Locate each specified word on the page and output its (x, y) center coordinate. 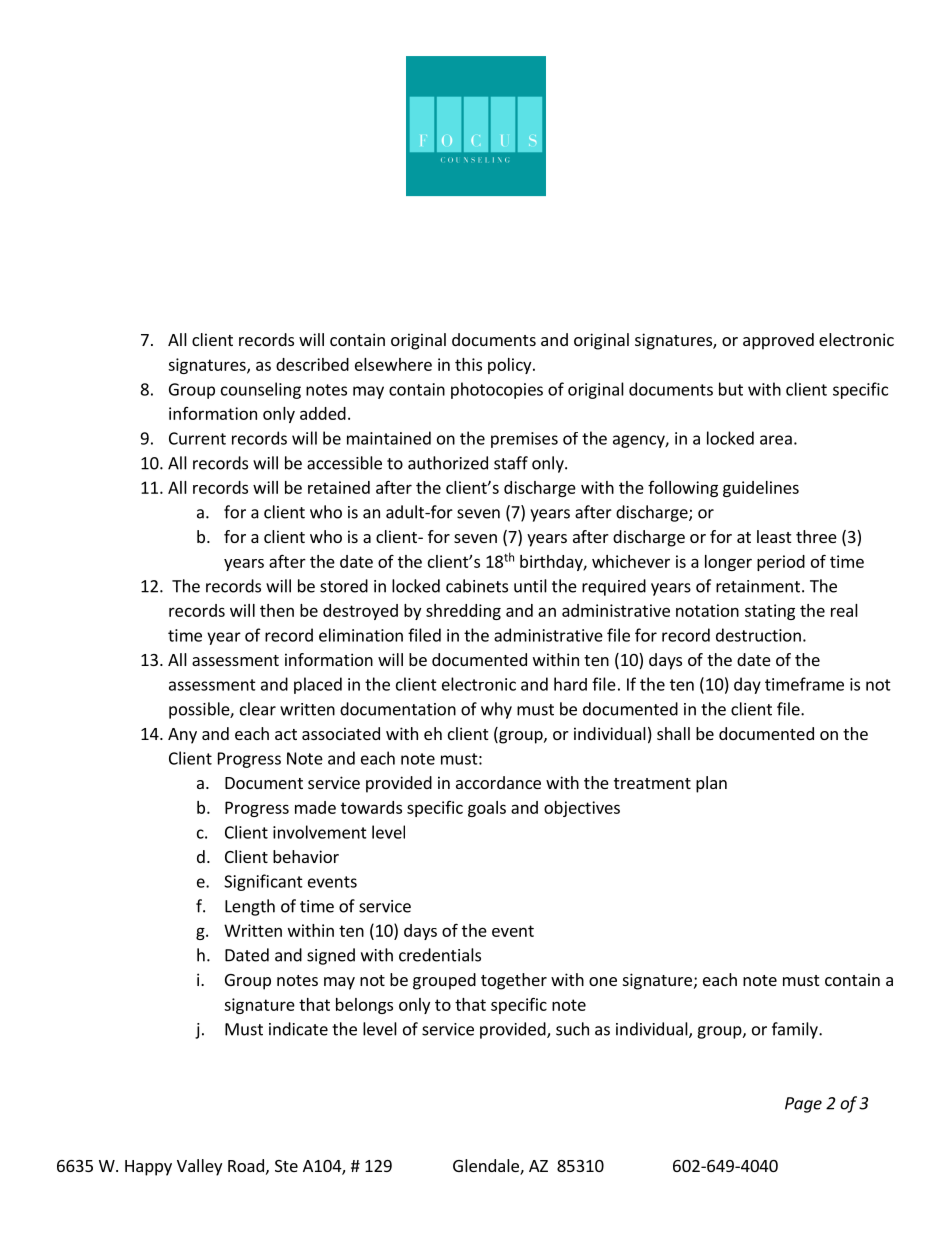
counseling (261, 390)
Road (246, 1165)
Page (803, 1105)
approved (778, 341)
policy (511, 366)
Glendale (487, 1167)
